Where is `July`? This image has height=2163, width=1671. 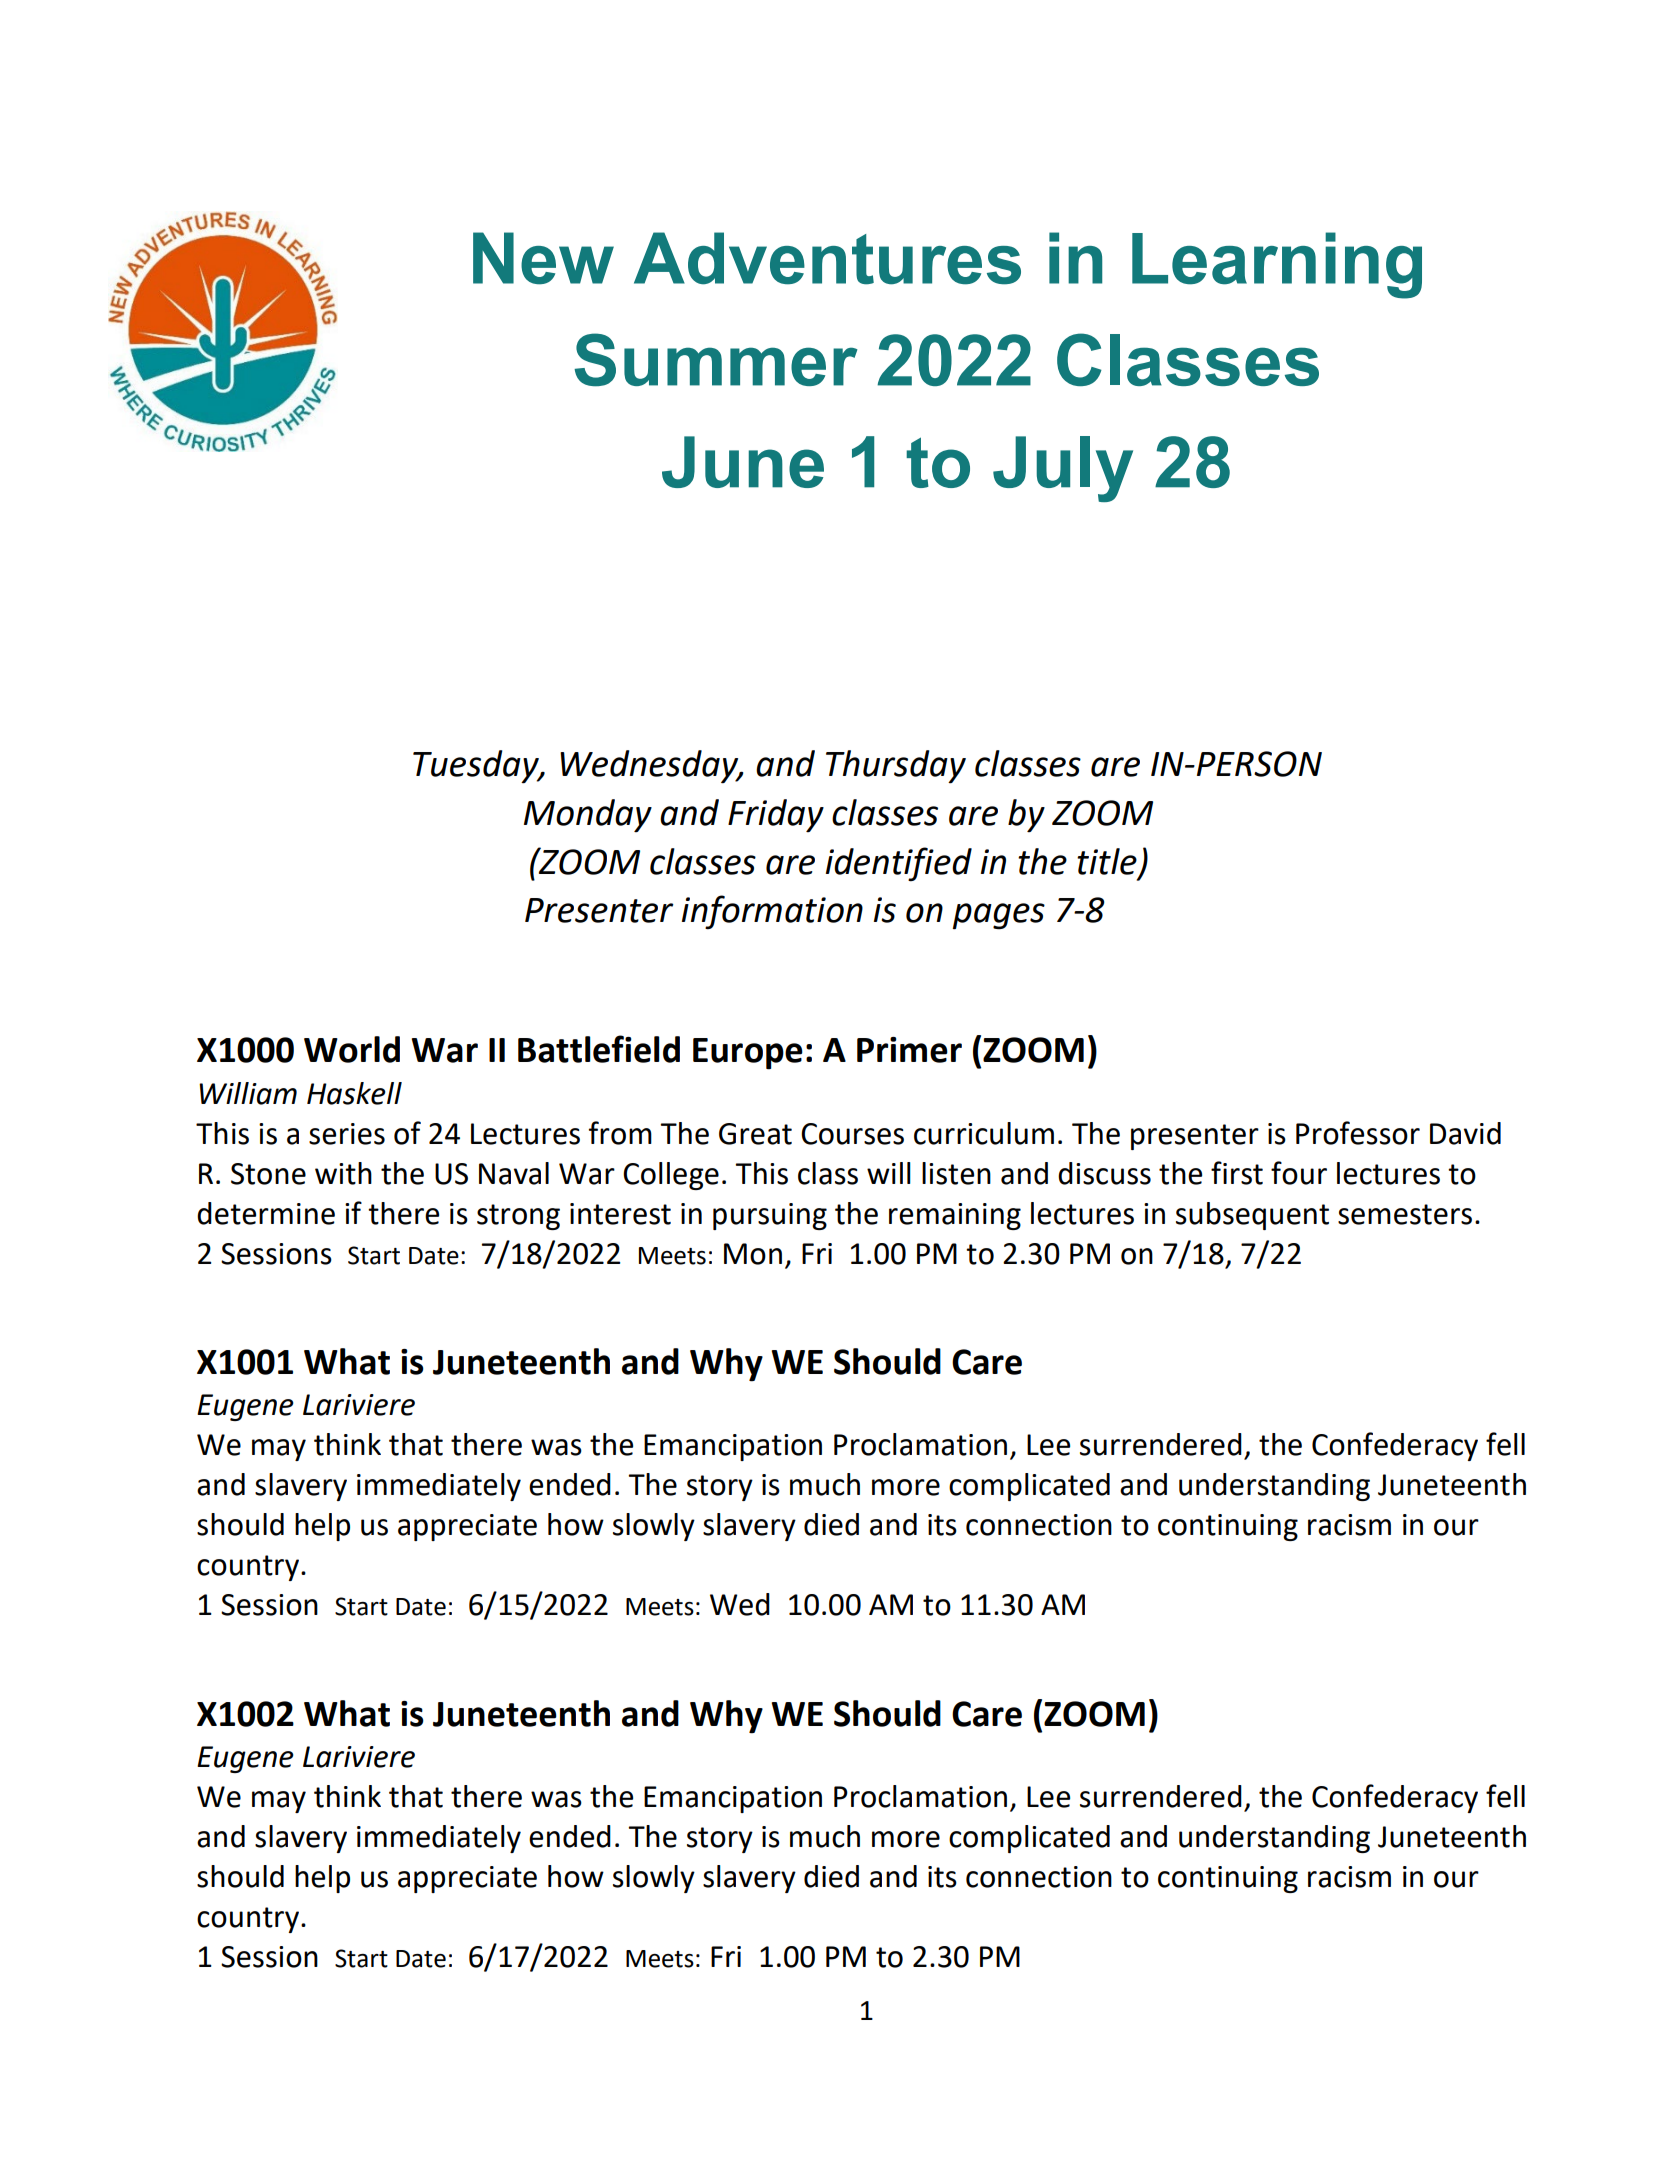 July is located at coordinates (1063, 469).
